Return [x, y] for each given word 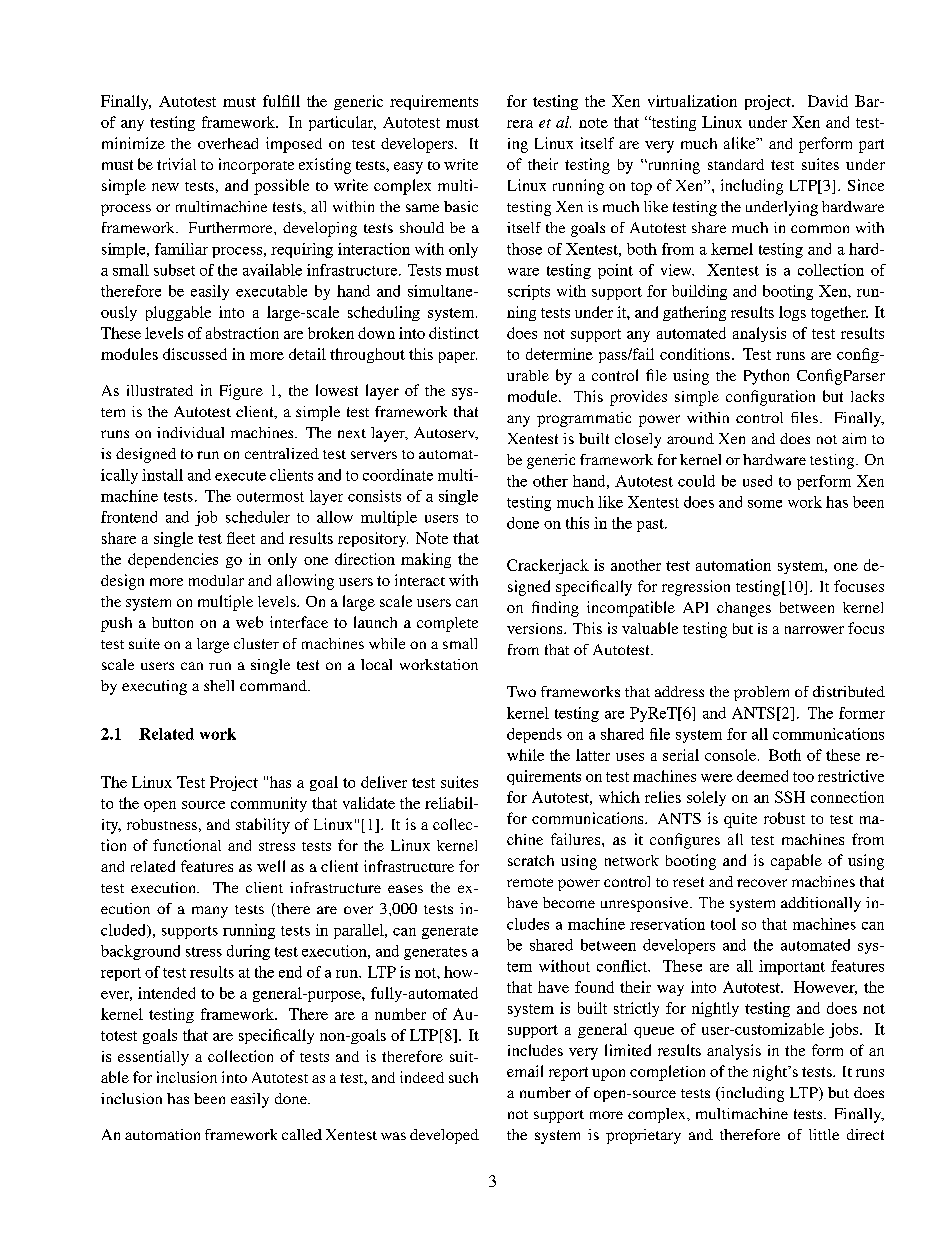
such [463, 1077]
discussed [195, 354]
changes [744, 609]
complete [447, 624]
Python [766, 377]
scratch [531, 860]
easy [408, 168]
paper [458, 357]
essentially [153, 1058]
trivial [176, 164]
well [271, 866]
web [249, 622]
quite [740, 820]
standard [736, 164]
